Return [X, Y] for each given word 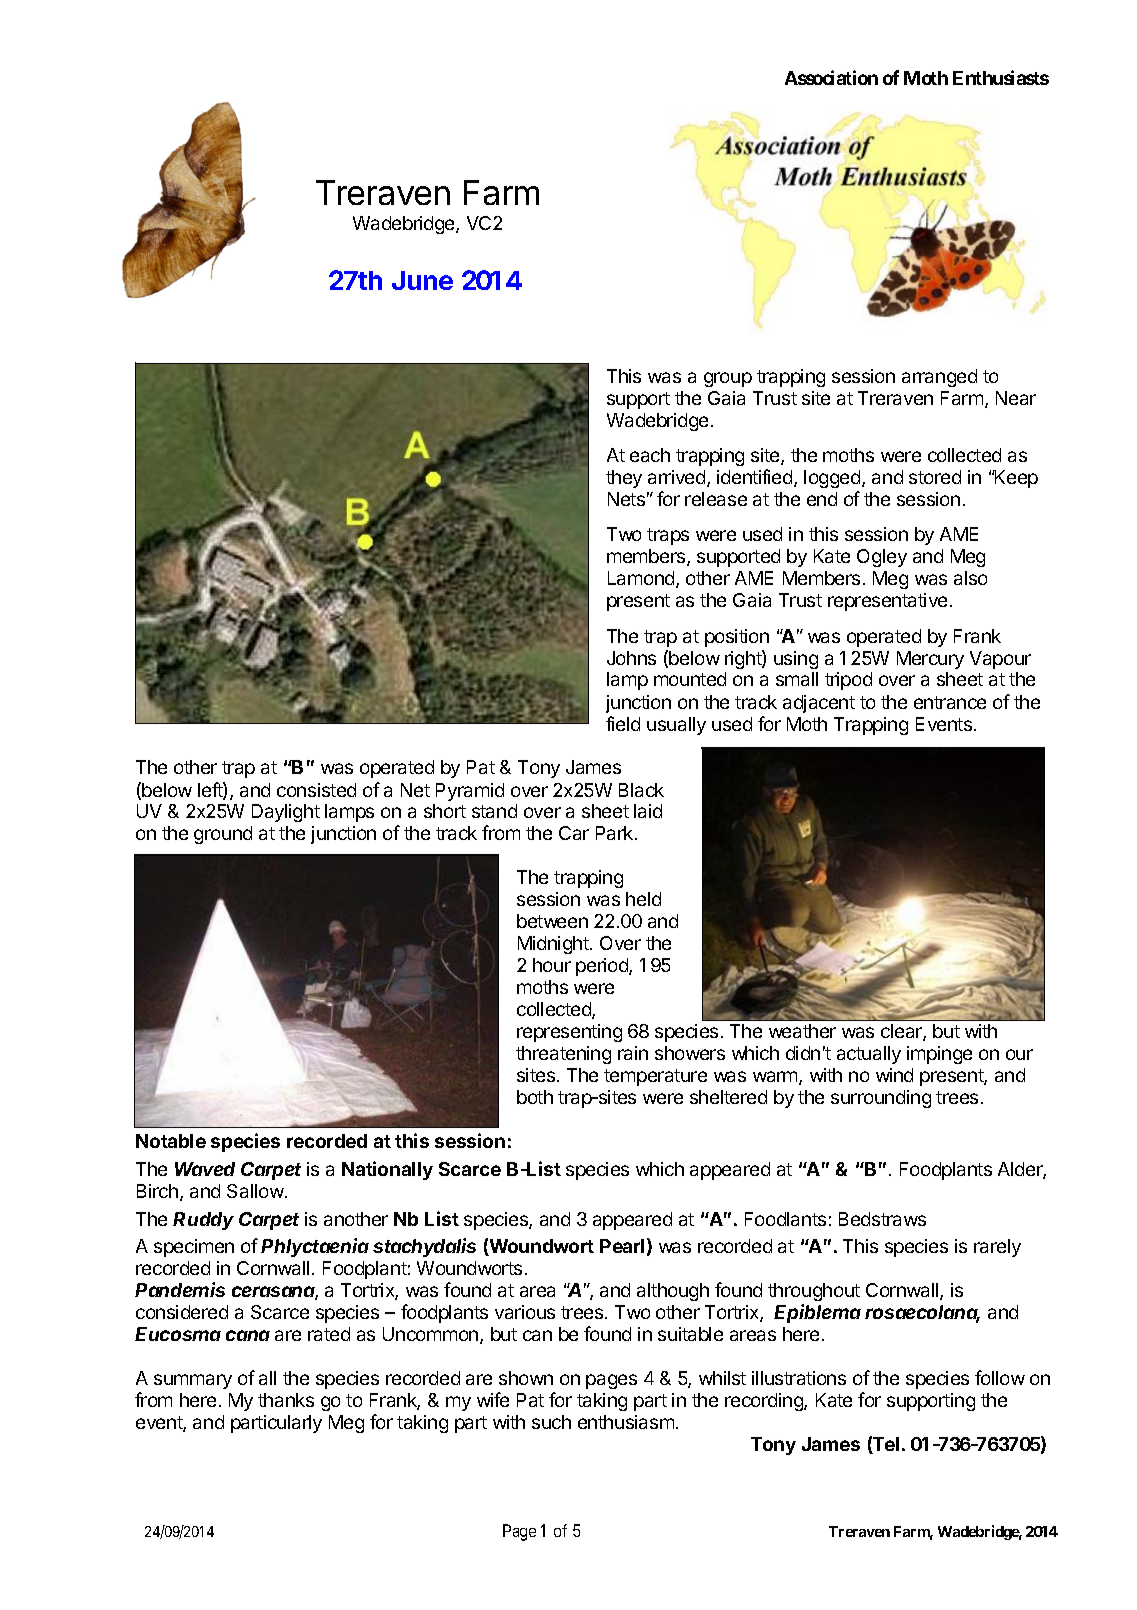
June [422, 280]
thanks [286, 1400]
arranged [939, 378]
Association [831, 77]
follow [1000, 1377]
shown [526, 1378]
